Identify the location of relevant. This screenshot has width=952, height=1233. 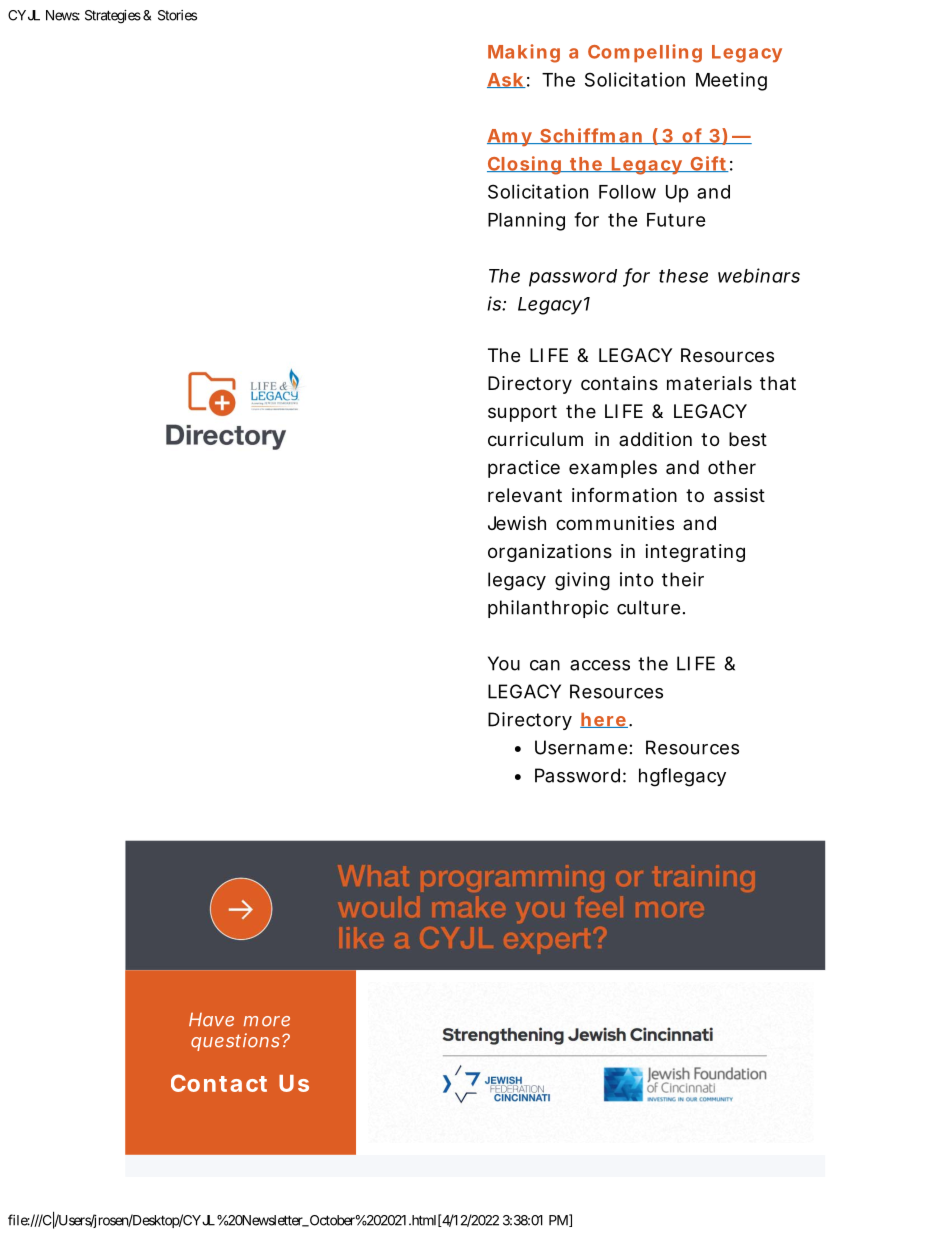
(525, 495).
